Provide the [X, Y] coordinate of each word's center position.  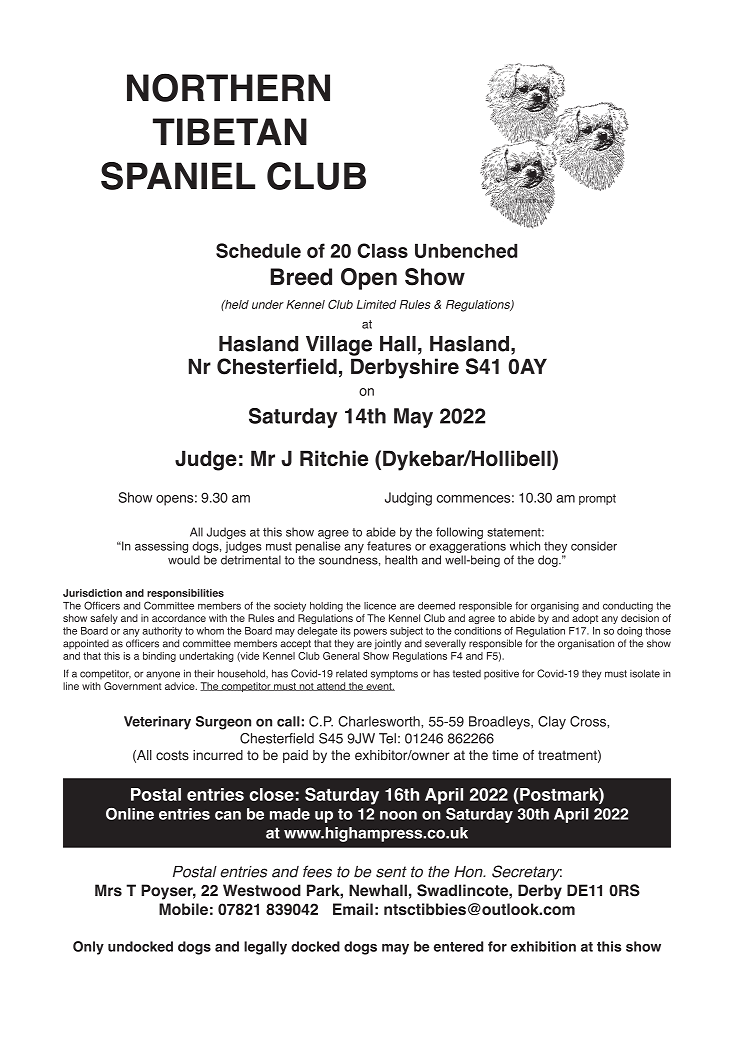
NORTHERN [228, 87]
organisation [586, 644]
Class [382, 250]
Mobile [183, 909]
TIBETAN [230, 131]
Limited [376, 304]
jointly [387, 644]
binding [159, 657]
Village [339, 346]
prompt [597, 499]
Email [353, 909]
